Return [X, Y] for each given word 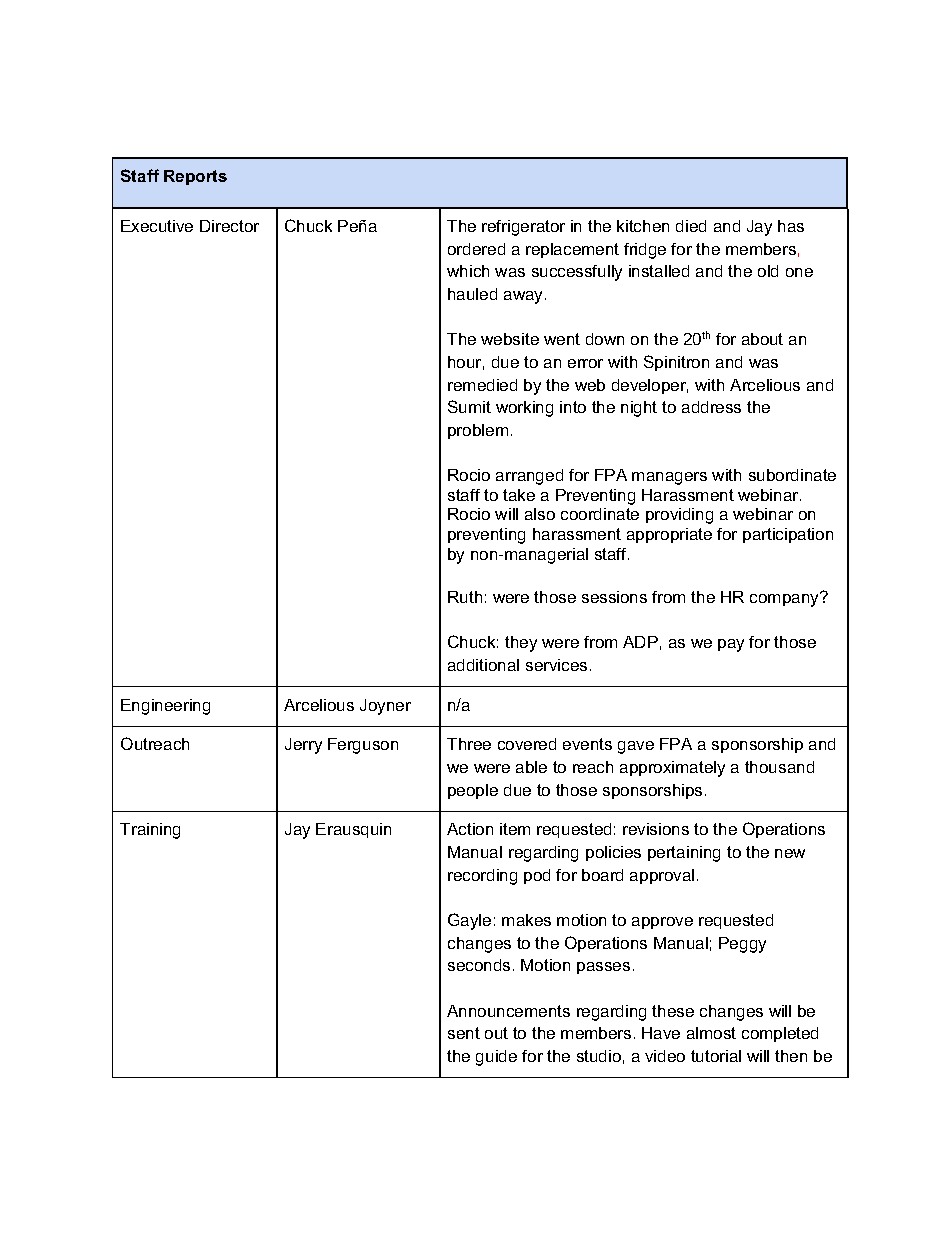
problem [478, 431]
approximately [672, 769]
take [519, 495]
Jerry [303, 746]
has [791, 226]
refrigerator [523, 228]
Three [469, 744]
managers [669, 478]
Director [229, 226]
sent [464, 1033]
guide [496, 1058]
